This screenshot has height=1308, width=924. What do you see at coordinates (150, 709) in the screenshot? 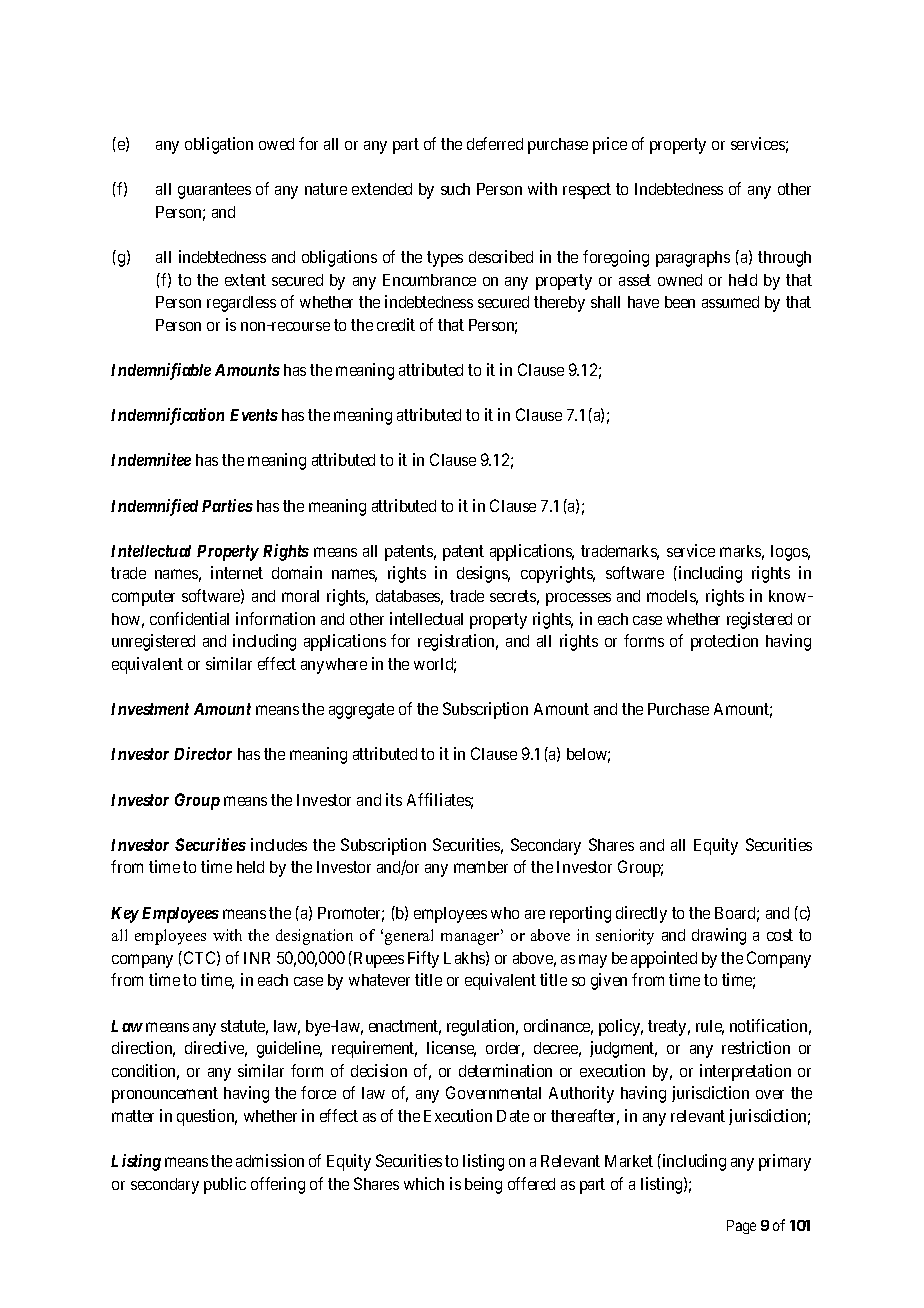
I see `Investment` at bounding box center [150, 709].
